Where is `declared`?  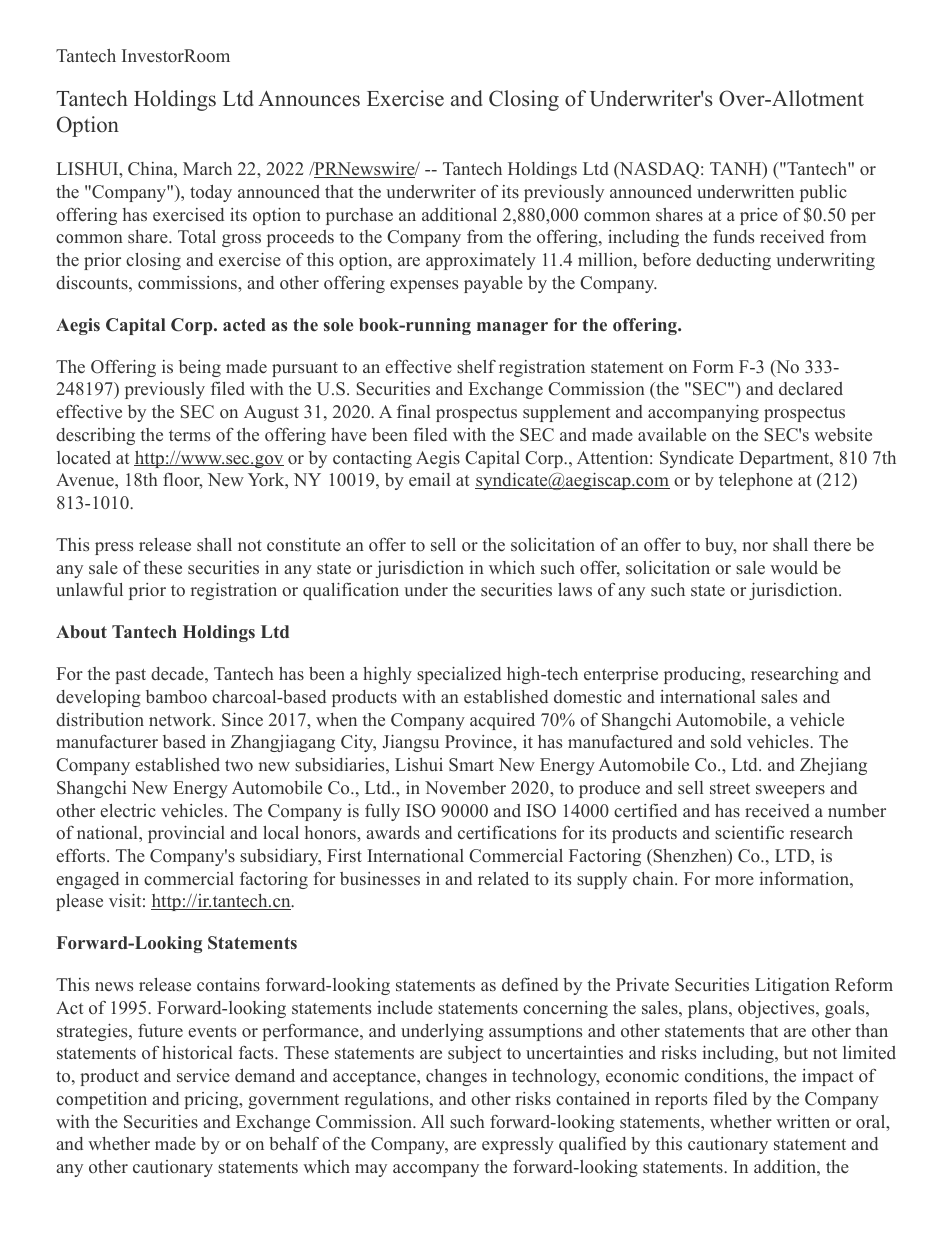 declared is located at coordinates (811, 389).
